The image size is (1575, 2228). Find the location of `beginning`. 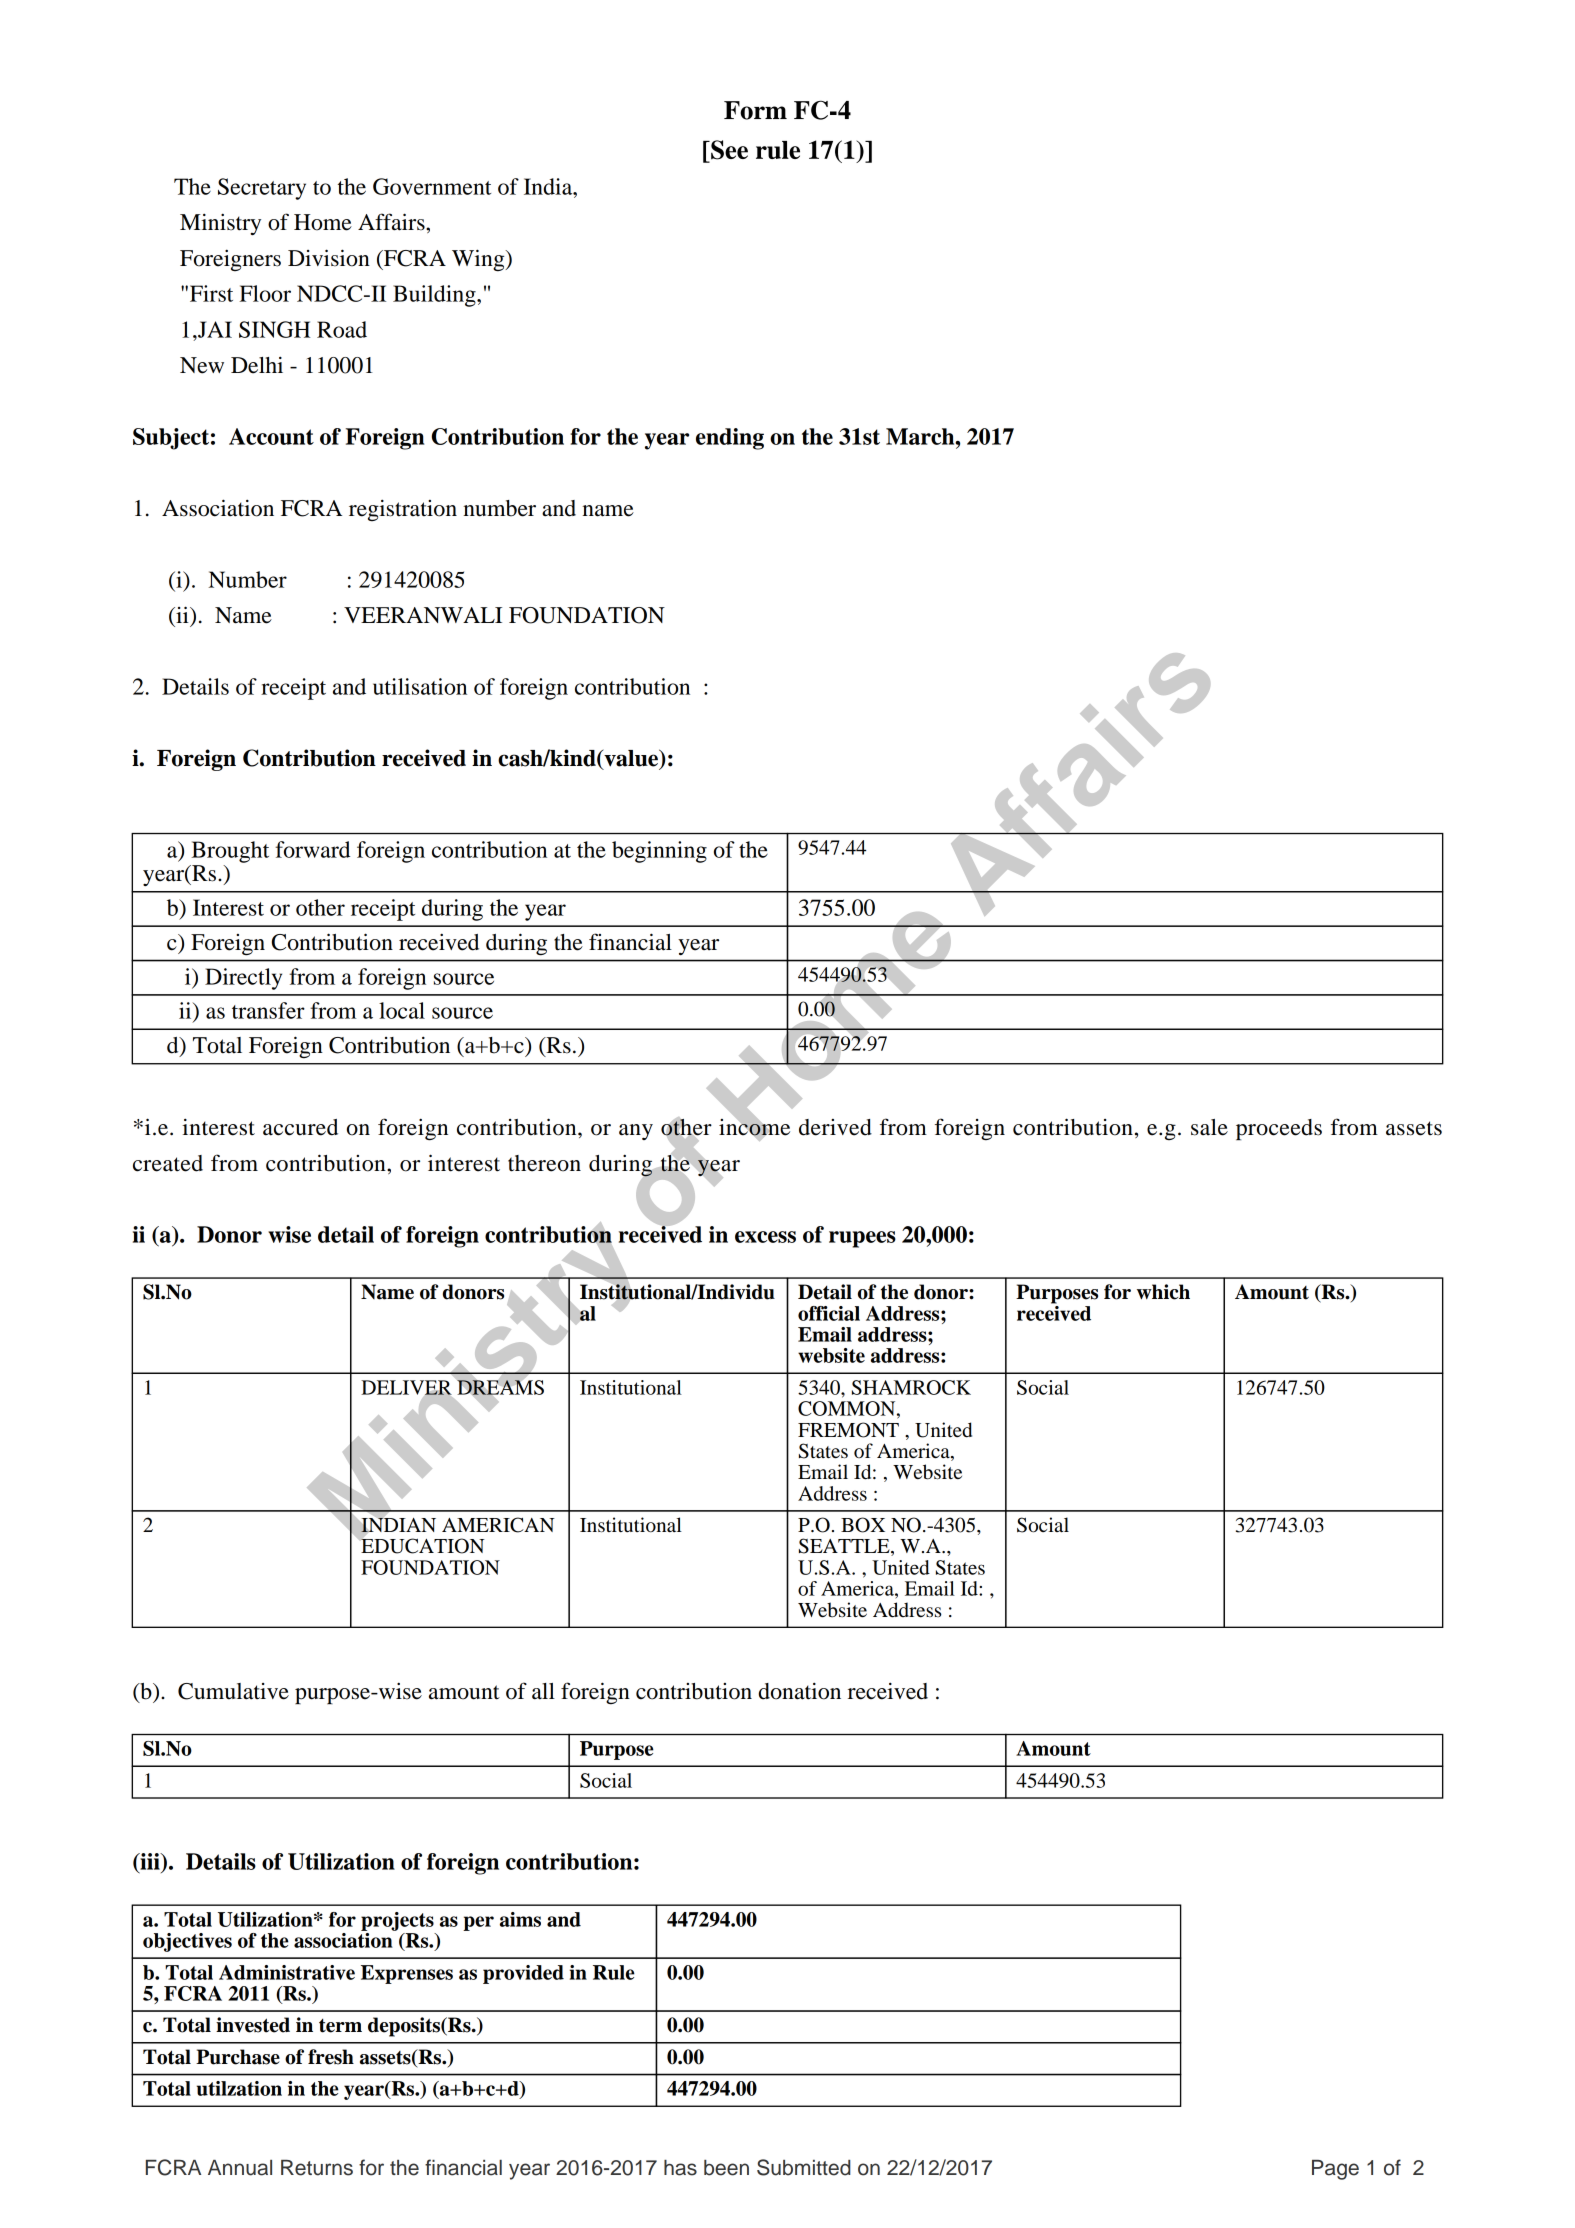

beginning is located at coordinates (659, 852).
